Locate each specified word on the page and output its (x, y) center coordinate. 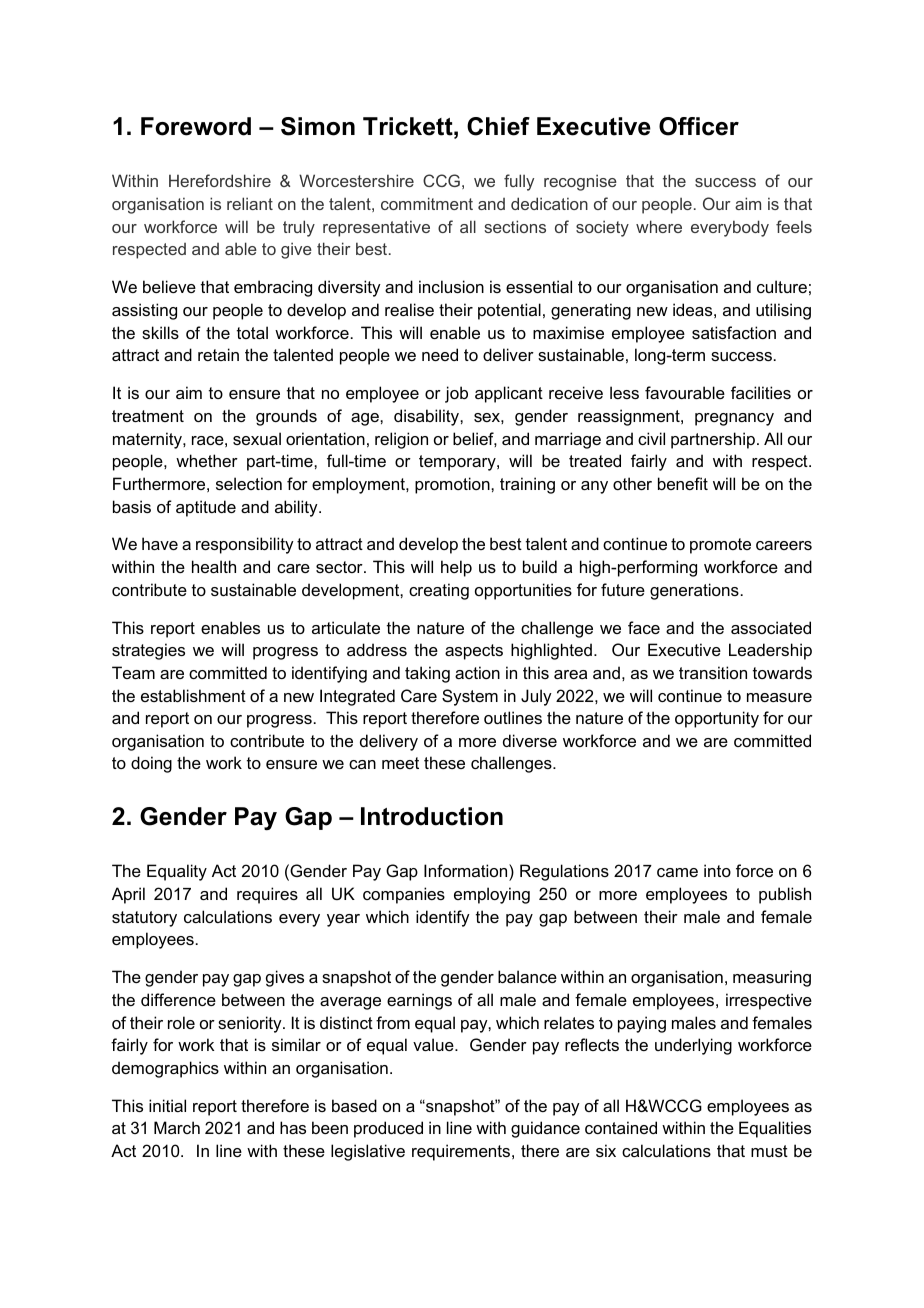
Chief (498, 126)
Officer (699, 126)
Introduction (432, 816)
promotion (453, 485)
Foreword (196, 126)
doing (151, 764)
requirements (462, 1152)
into (717, 870)
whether (207, 460)
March (177, 1127)
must (769, 1151)
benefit (683, 483)
